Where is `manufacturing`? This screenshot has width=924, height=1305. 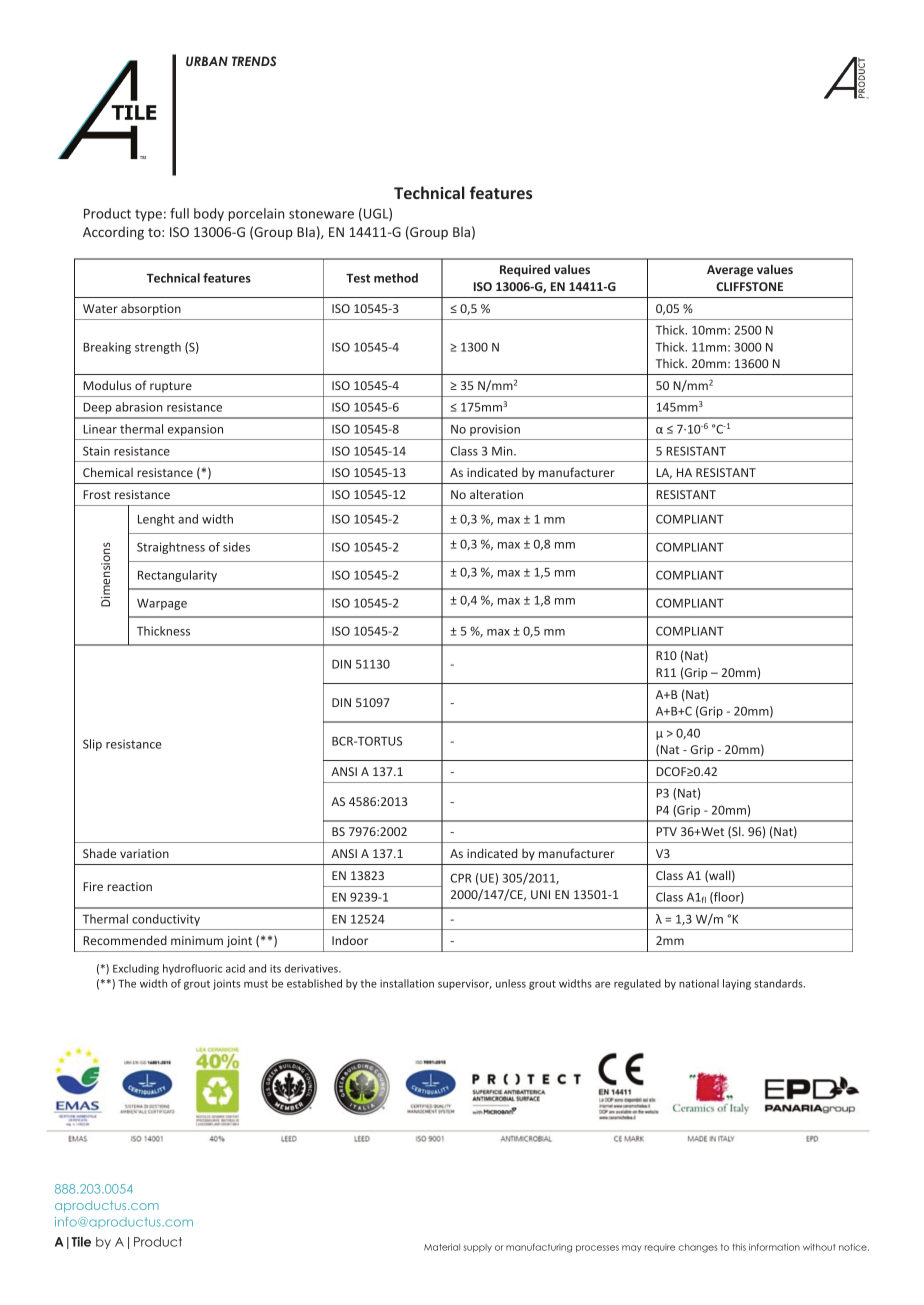 manufacturing is located at coordinates (539, 1248).
